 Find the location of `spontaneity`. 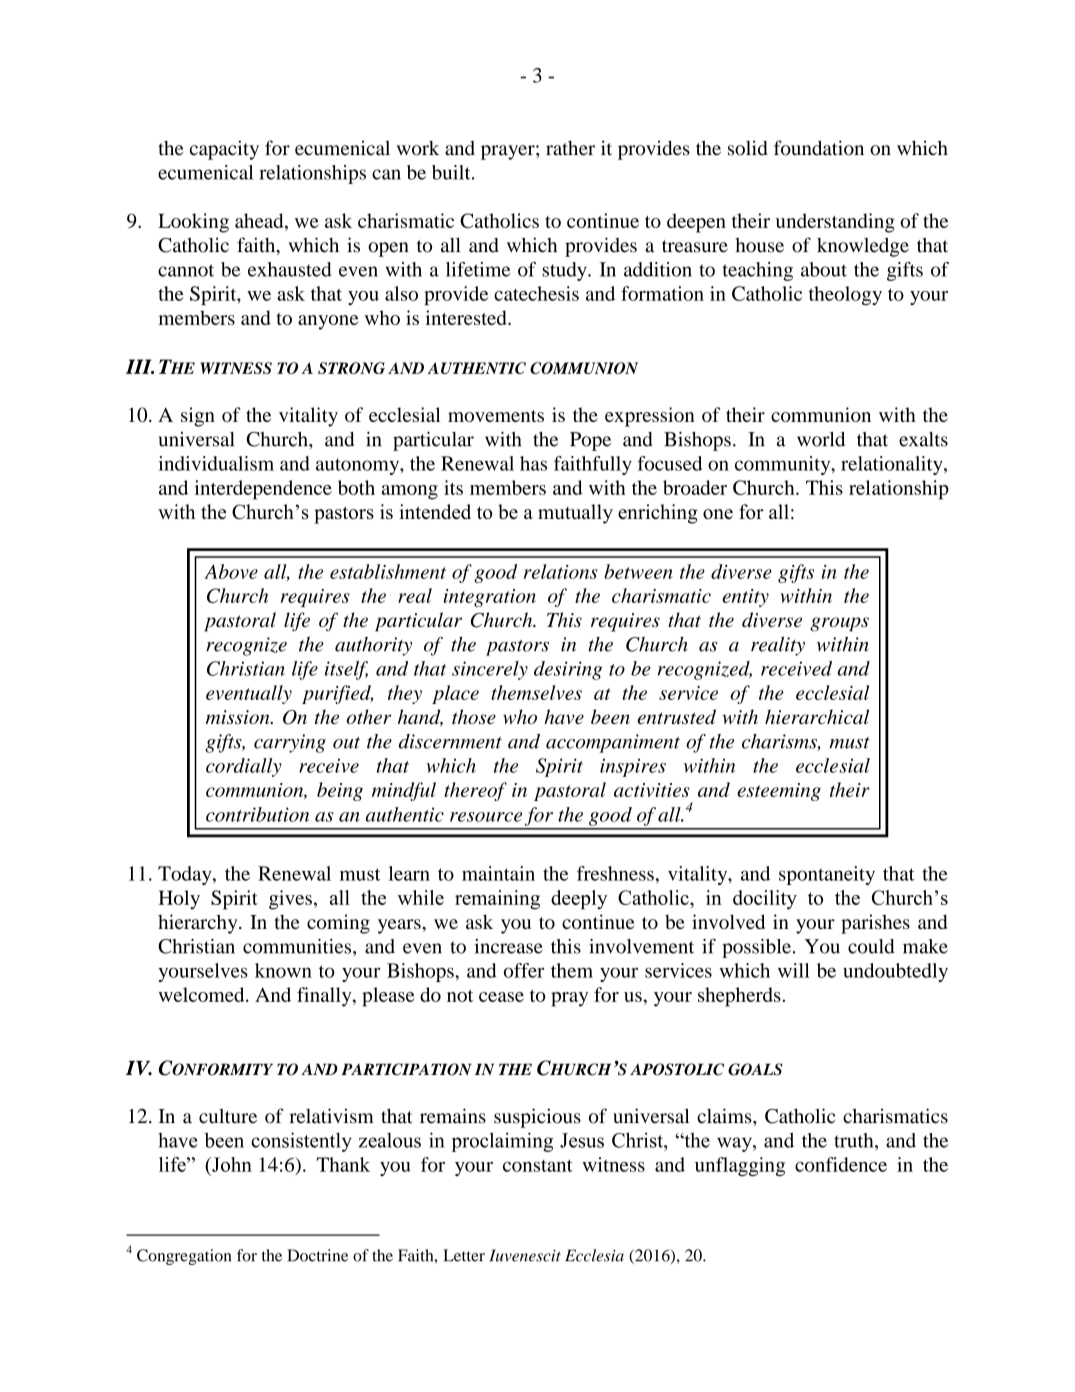

spontaneity is located at coordinates (827, 875).
